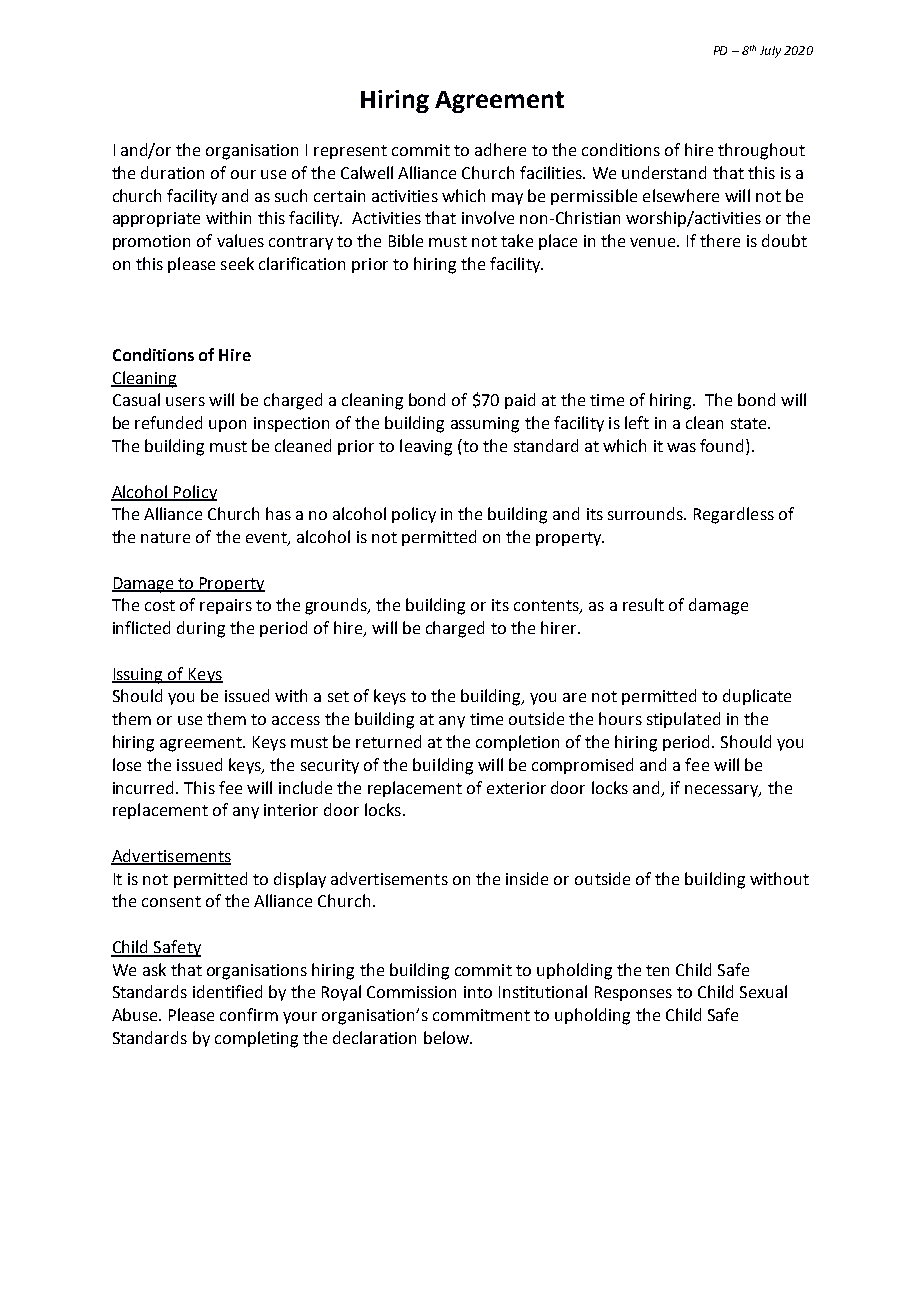 The image size is (924, 1308). Describe the element at coordinates (227, 991) in the document. I see `identified` at that location.
